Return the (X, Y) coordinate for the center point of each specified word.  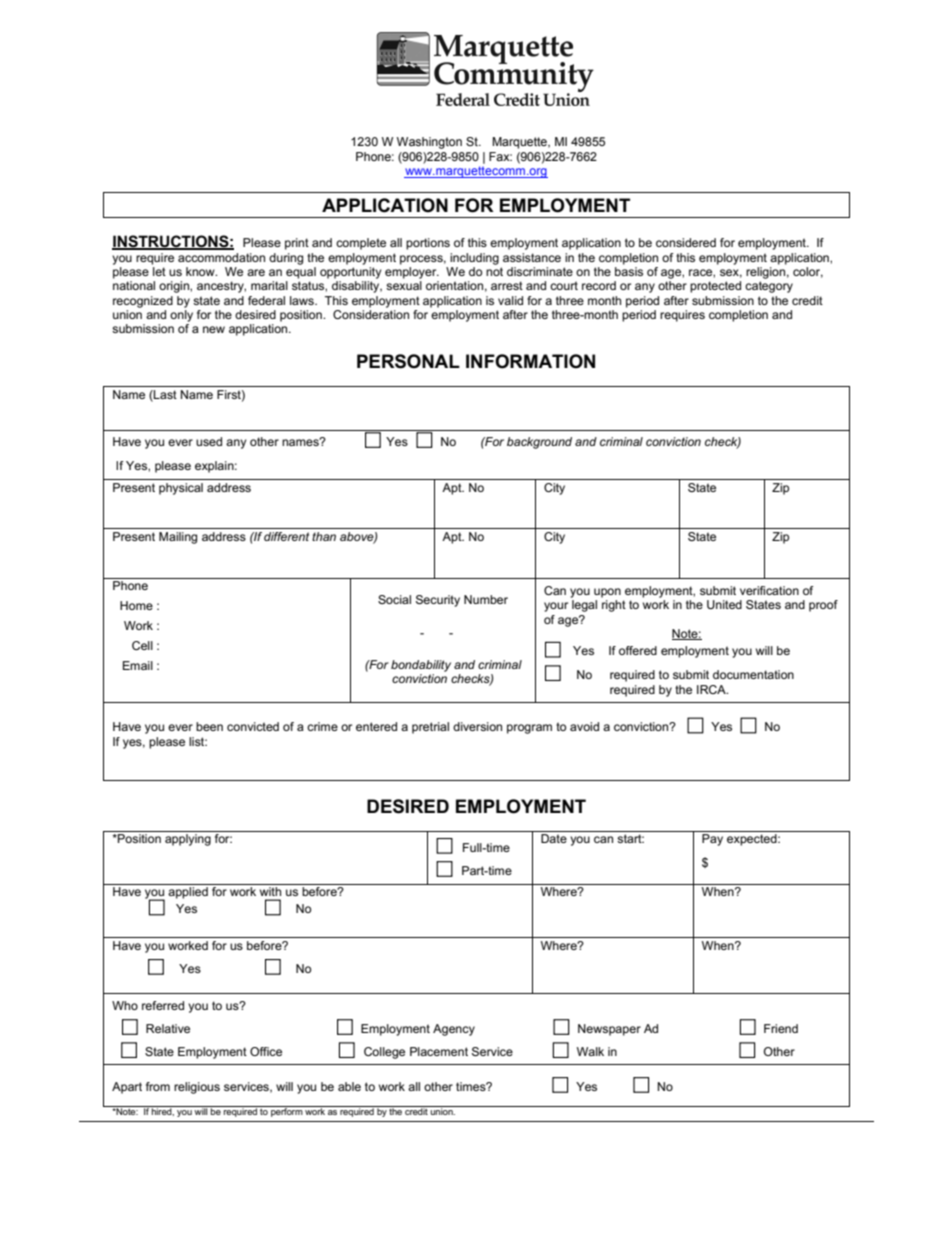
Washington (429, 143)
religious (197, 1088)
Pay (712, 840)
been (209, 726)
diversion (477, 726)
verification (769, 590)
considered (686, 242)
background (539, 443)
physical (181, 489)
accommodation (221, 257)
